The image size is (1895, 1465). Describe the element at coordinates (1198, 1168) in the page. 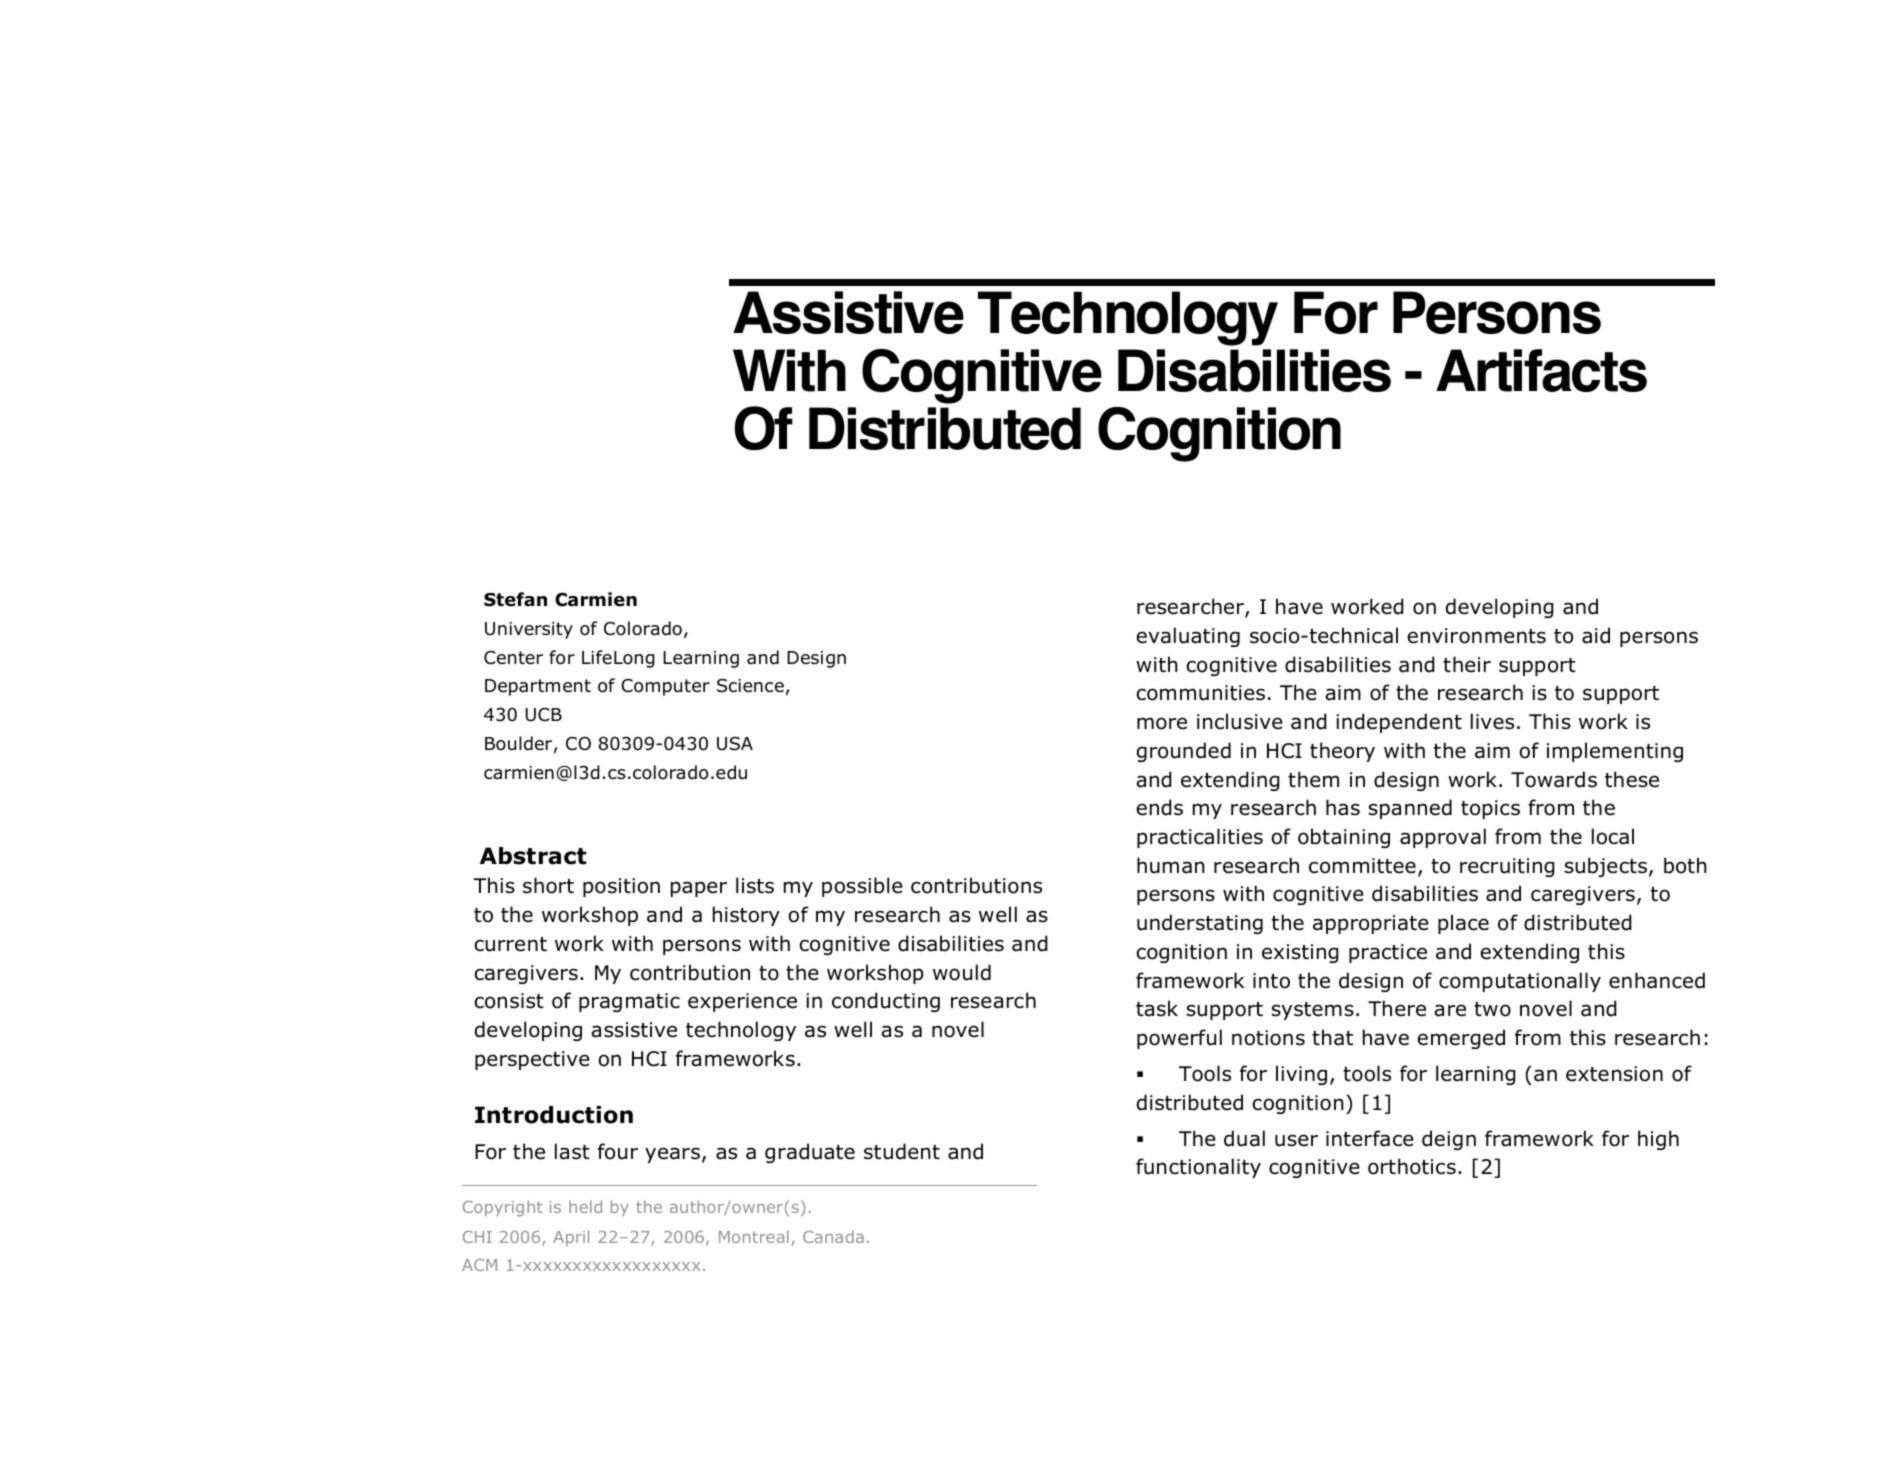

I see `functionality` at that location.
